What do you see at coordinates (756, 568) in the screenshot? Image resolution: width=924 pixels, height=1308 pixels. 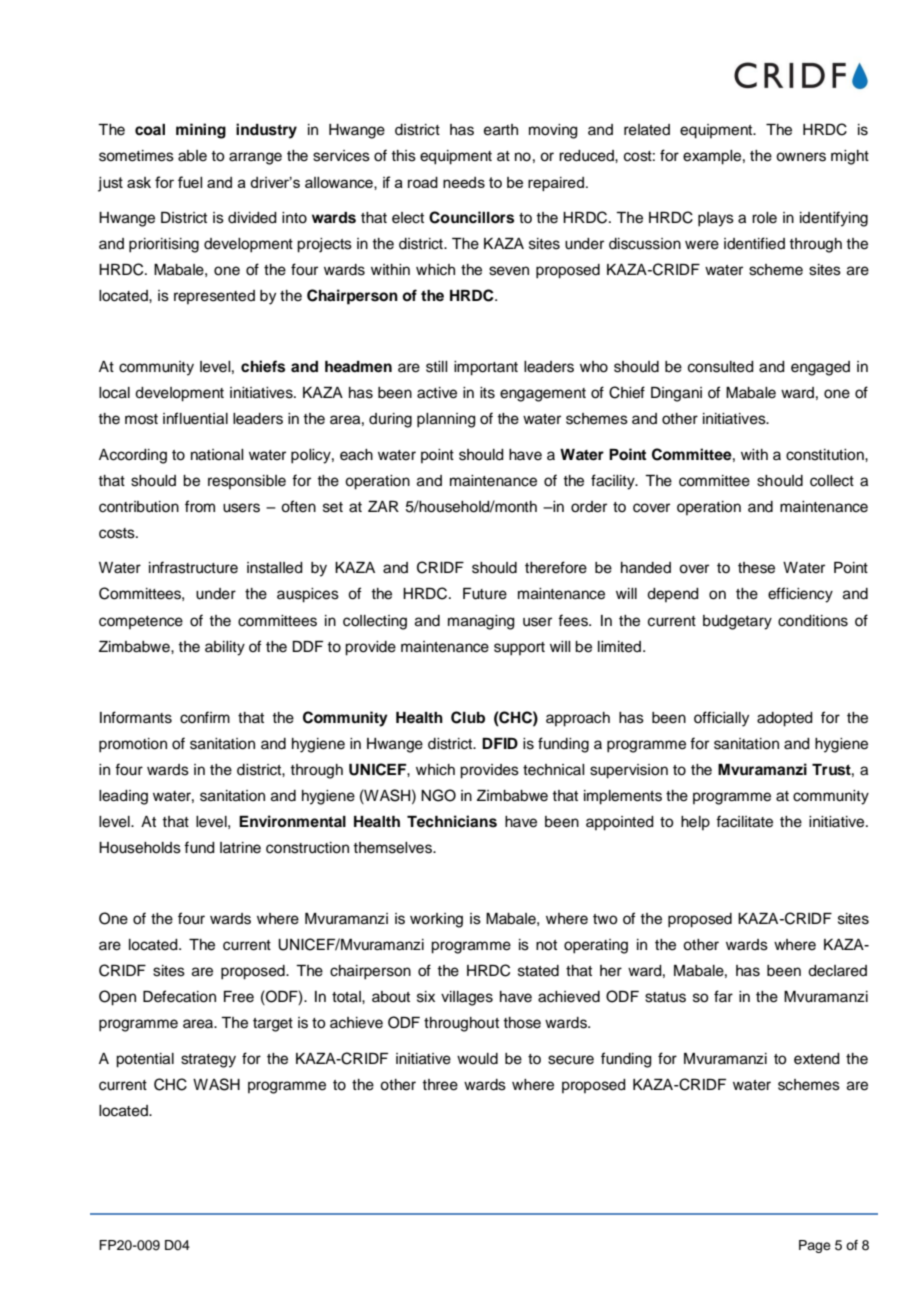 I see `these` at bounding box center [756, 568].
